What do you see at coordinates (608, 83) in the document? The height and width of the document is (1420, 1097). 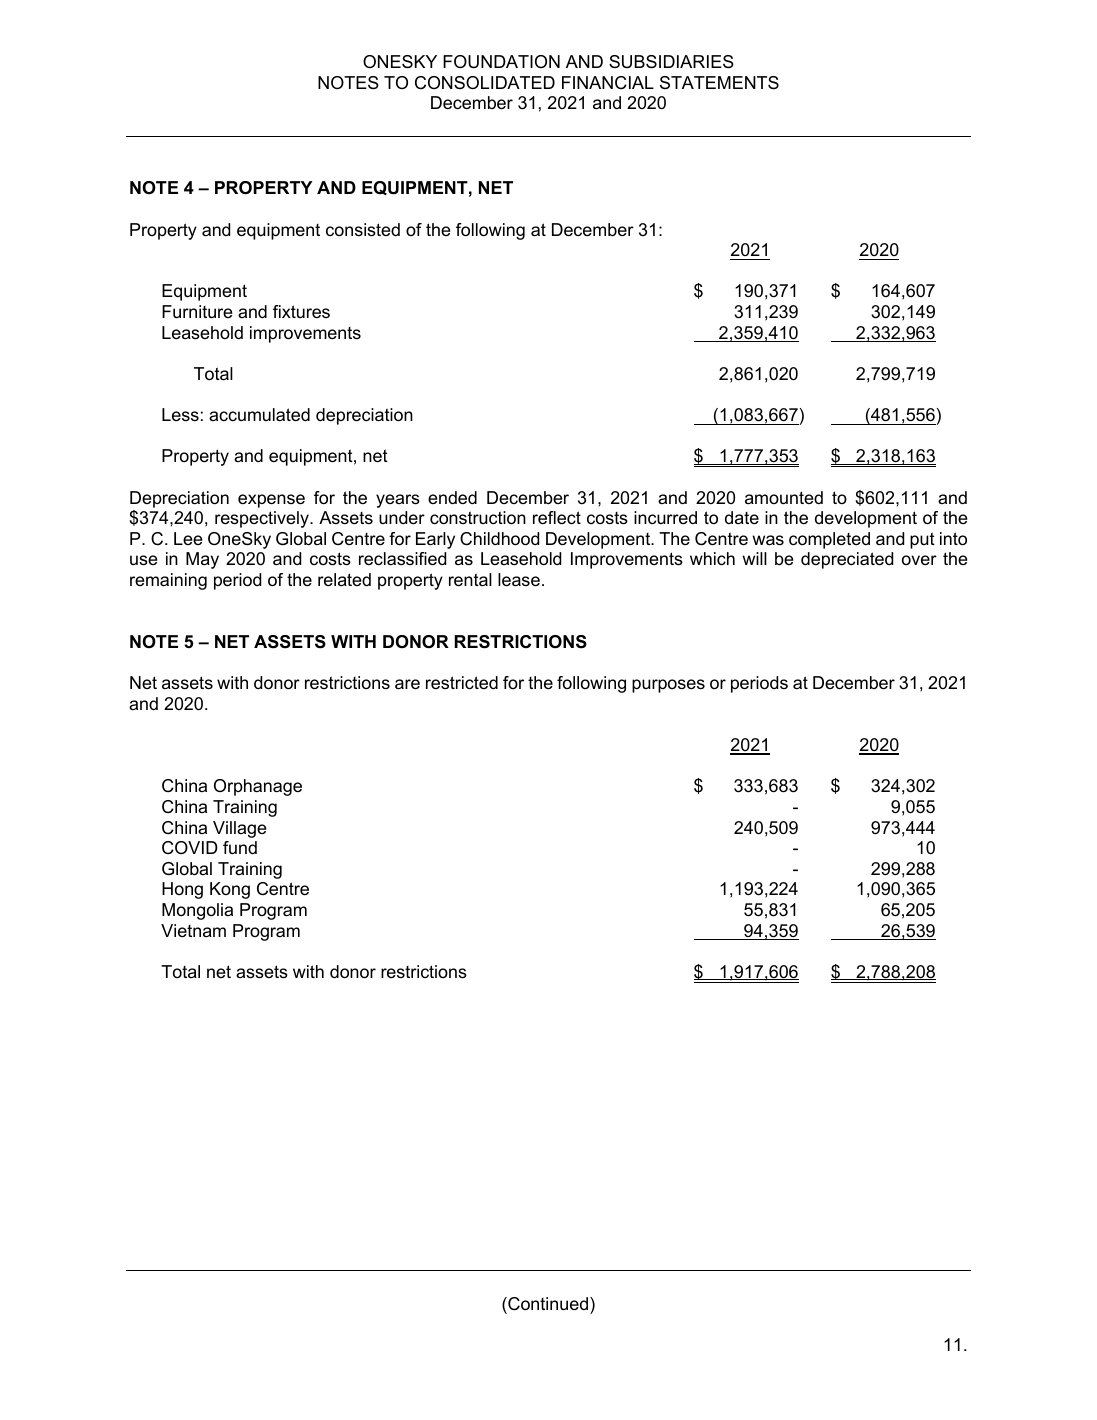 I see `FINANCIAL` at bounding box center [608, 83].
